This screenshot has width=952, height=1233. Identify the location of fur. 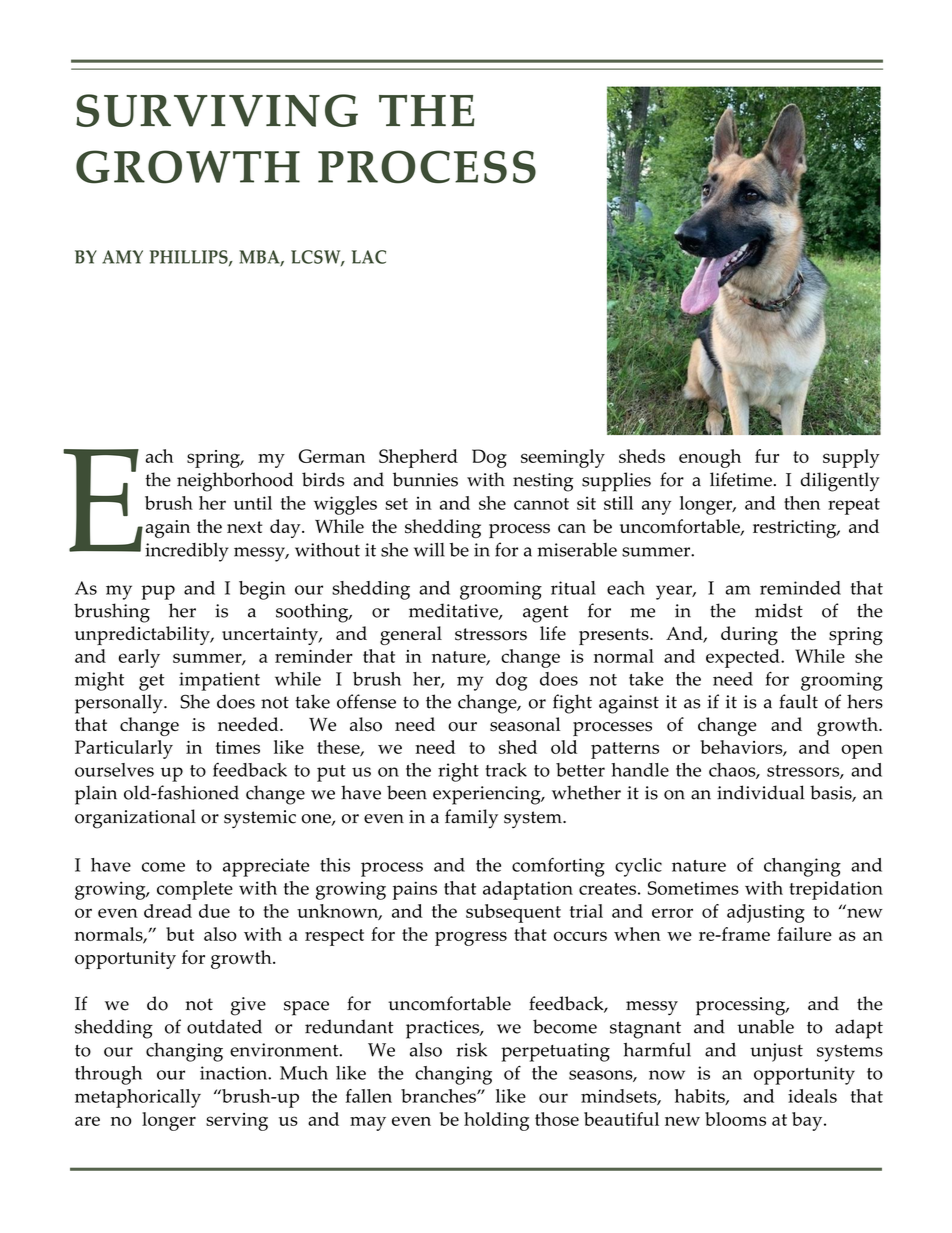
(767, 456).
